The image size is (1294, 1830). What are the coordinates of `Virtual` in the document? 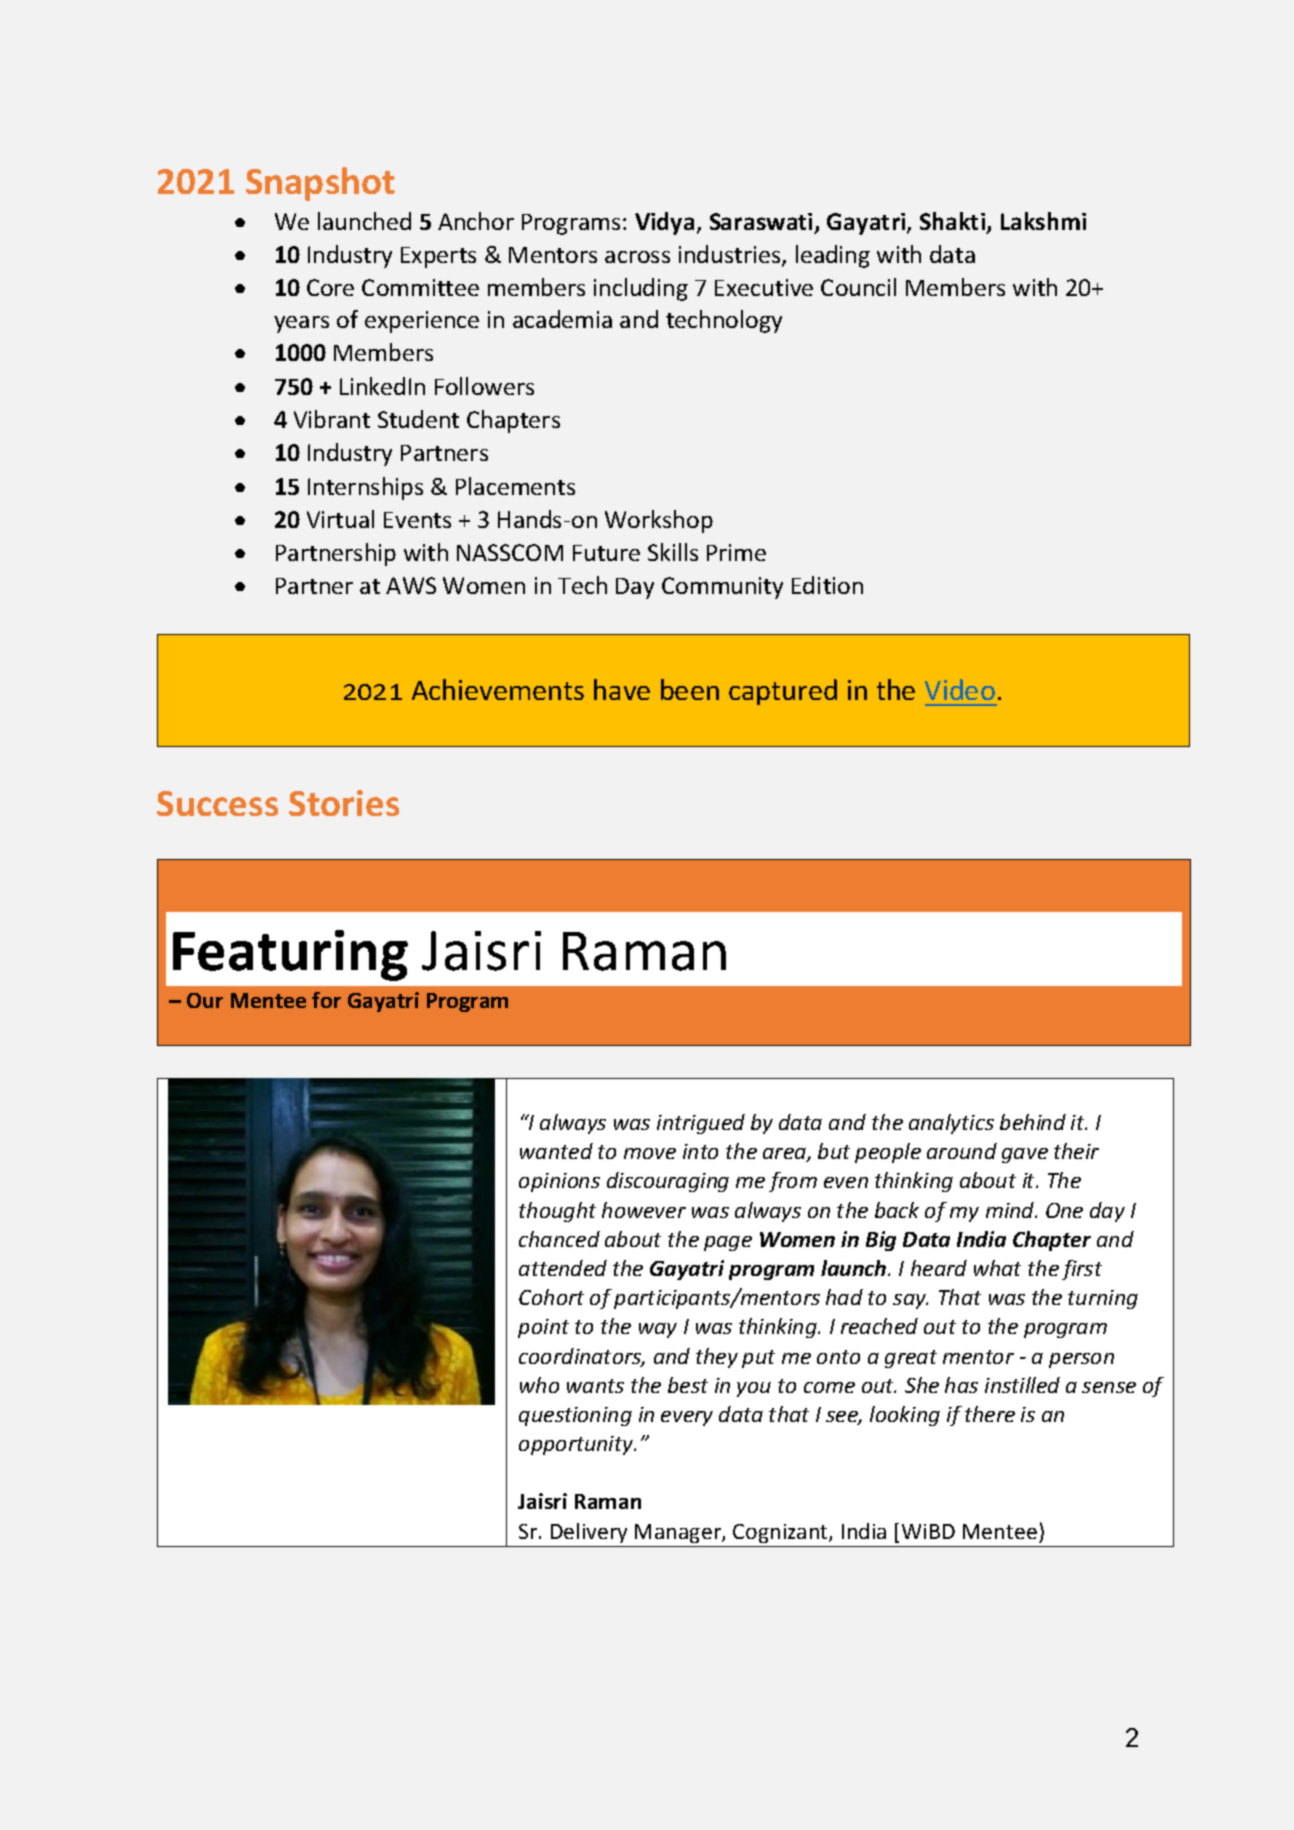 It's located at (340, 519).
